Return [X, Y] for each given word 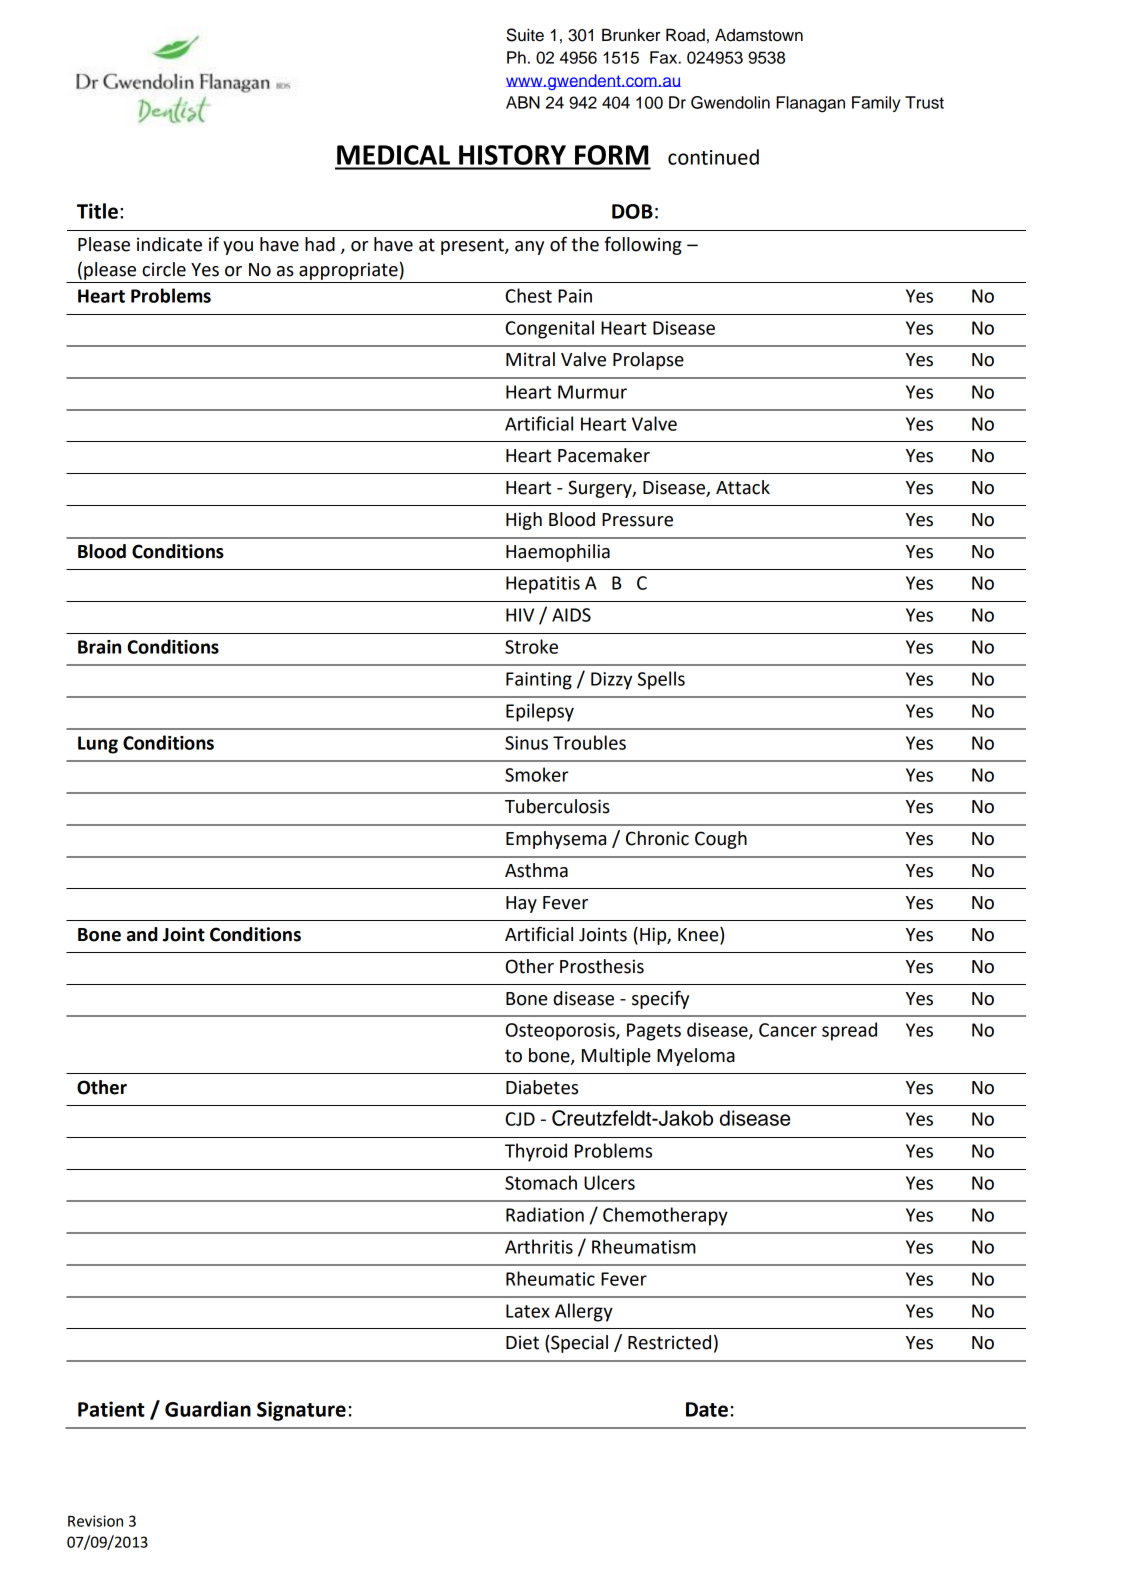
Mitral [530, 359]
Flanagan [810, 104]
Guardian [208, 1409]
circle [164, 269]
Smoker [537, 774]
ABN [523, 102]
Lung [98, 745]
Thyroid [536, 1152]
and [142, 934]
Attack [743, 487]
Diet [522, 1342]
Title [97, 211]
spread [849, 1031]
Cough [721, 840]
